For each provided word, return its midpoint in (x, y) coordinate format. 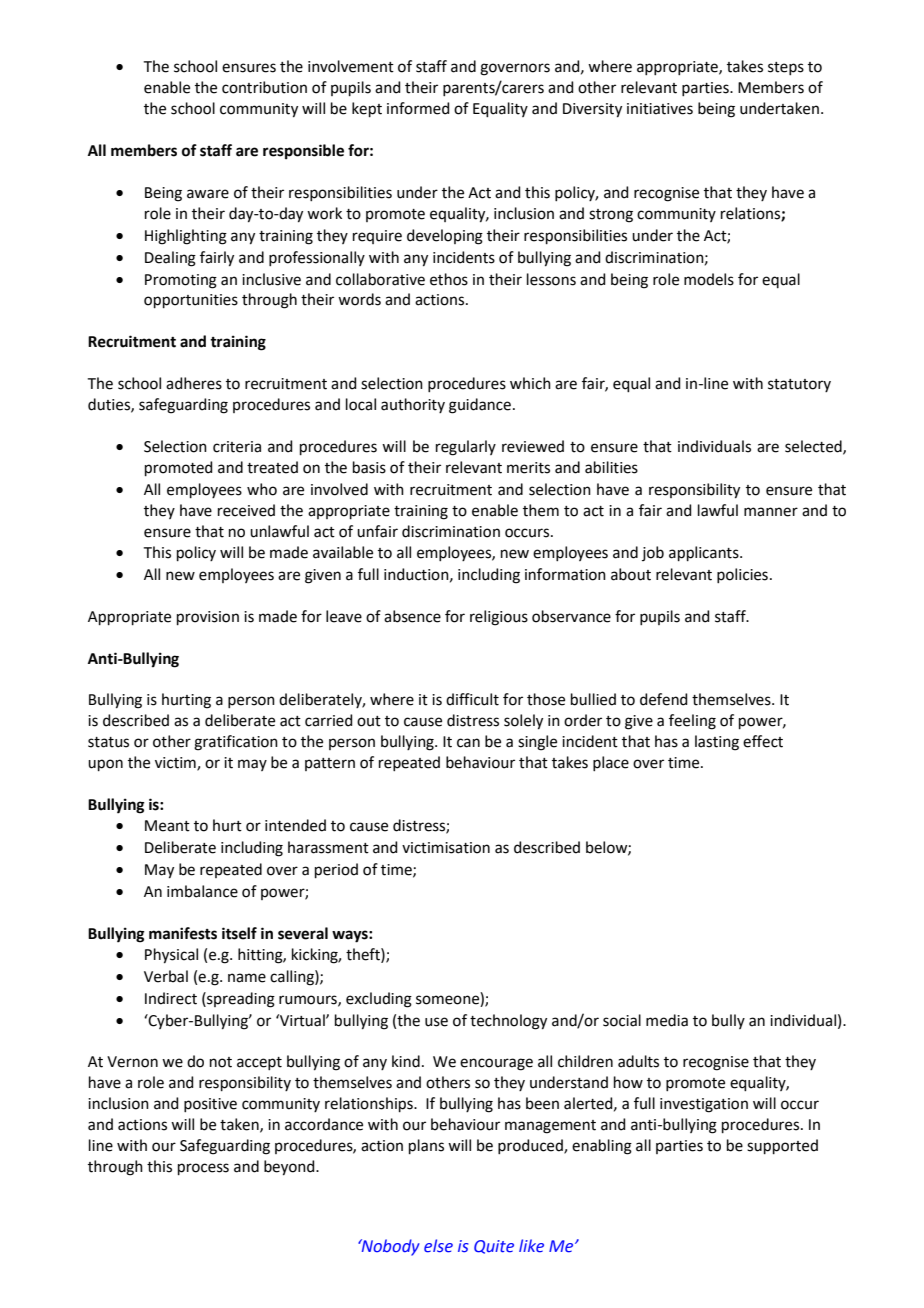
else (438, 1246)
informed (418, 108)
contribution (264, 87)
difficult (472, 699)
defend (664, 699)
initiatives (660, 109)
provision (208, 618)
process (203, 1169)
